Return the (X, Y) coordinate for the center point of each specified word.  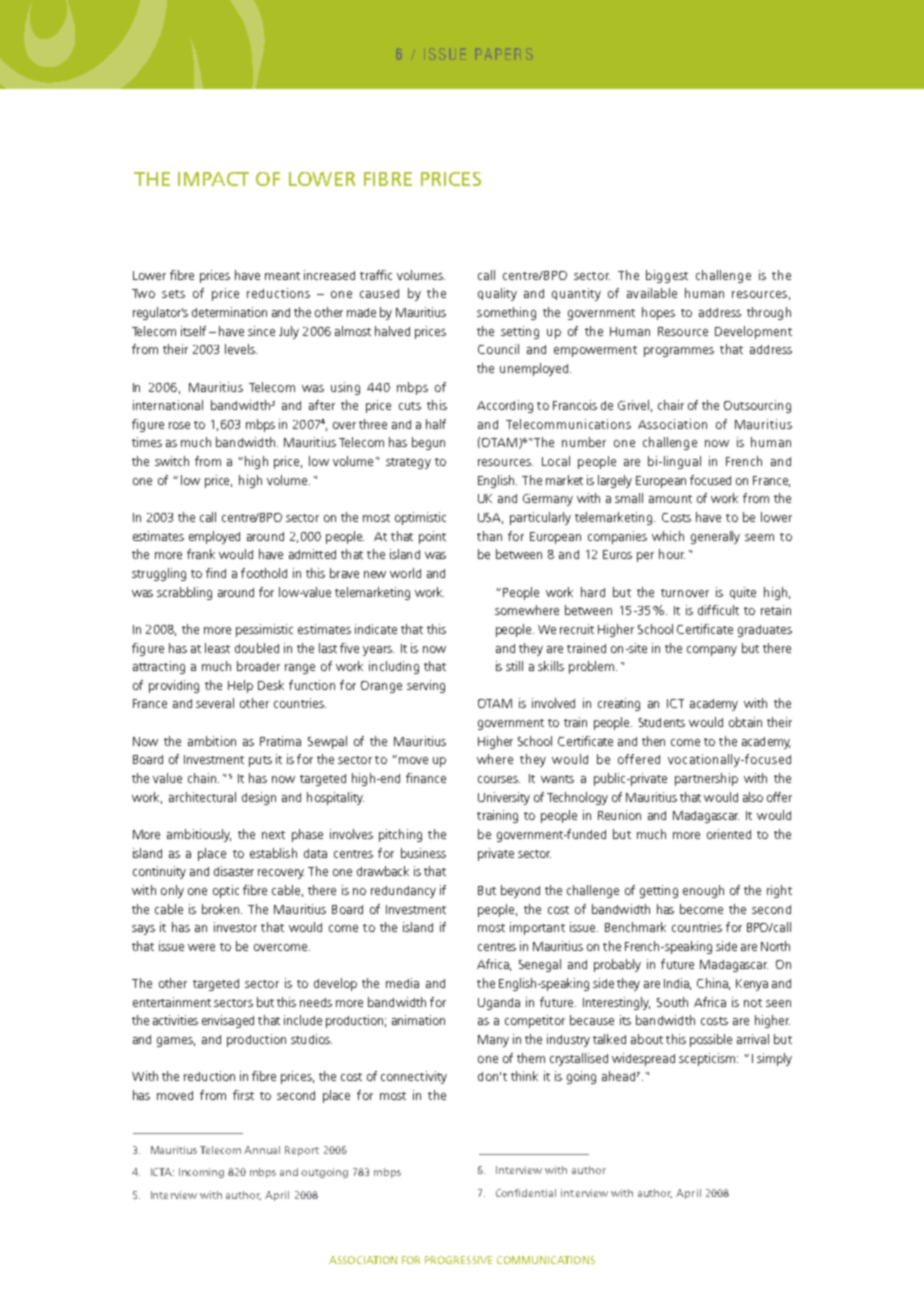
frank (201, 554)
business (423, 853)
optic (226, 891)
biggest (667, 276)
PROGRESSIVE (458, 1260)
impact (213, 179)
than (489, 536)
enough (703, 891)
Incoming (201, 1173)
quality (497, 294)
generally (715, 537)
